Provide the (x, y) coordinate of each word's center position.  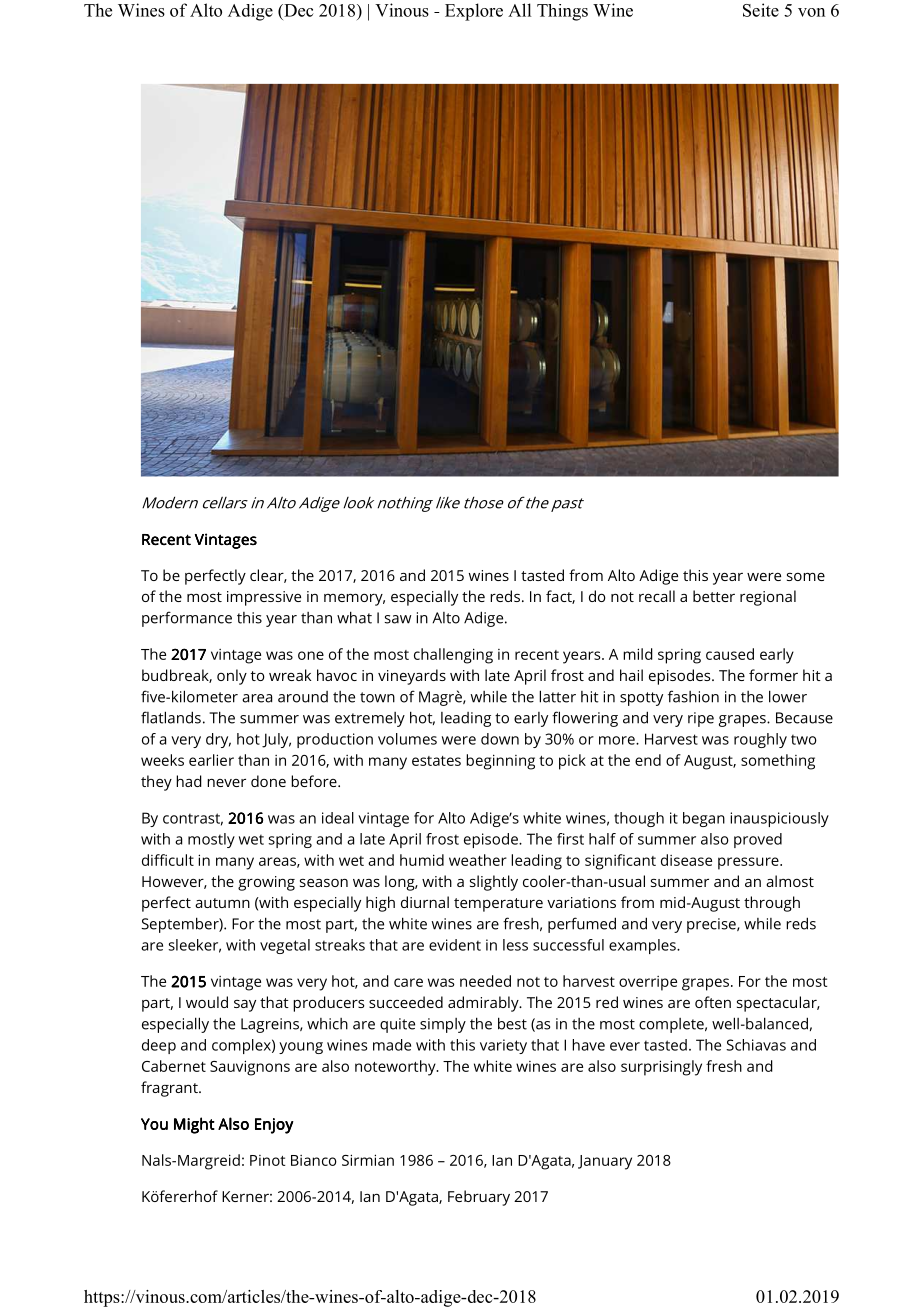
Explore (474, 12)
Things (562, 12)
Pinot (267, 1160)
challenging (453, 656)
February (479, 1198)
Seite (761, 10)
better (714, 596)
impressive (264, 598)
